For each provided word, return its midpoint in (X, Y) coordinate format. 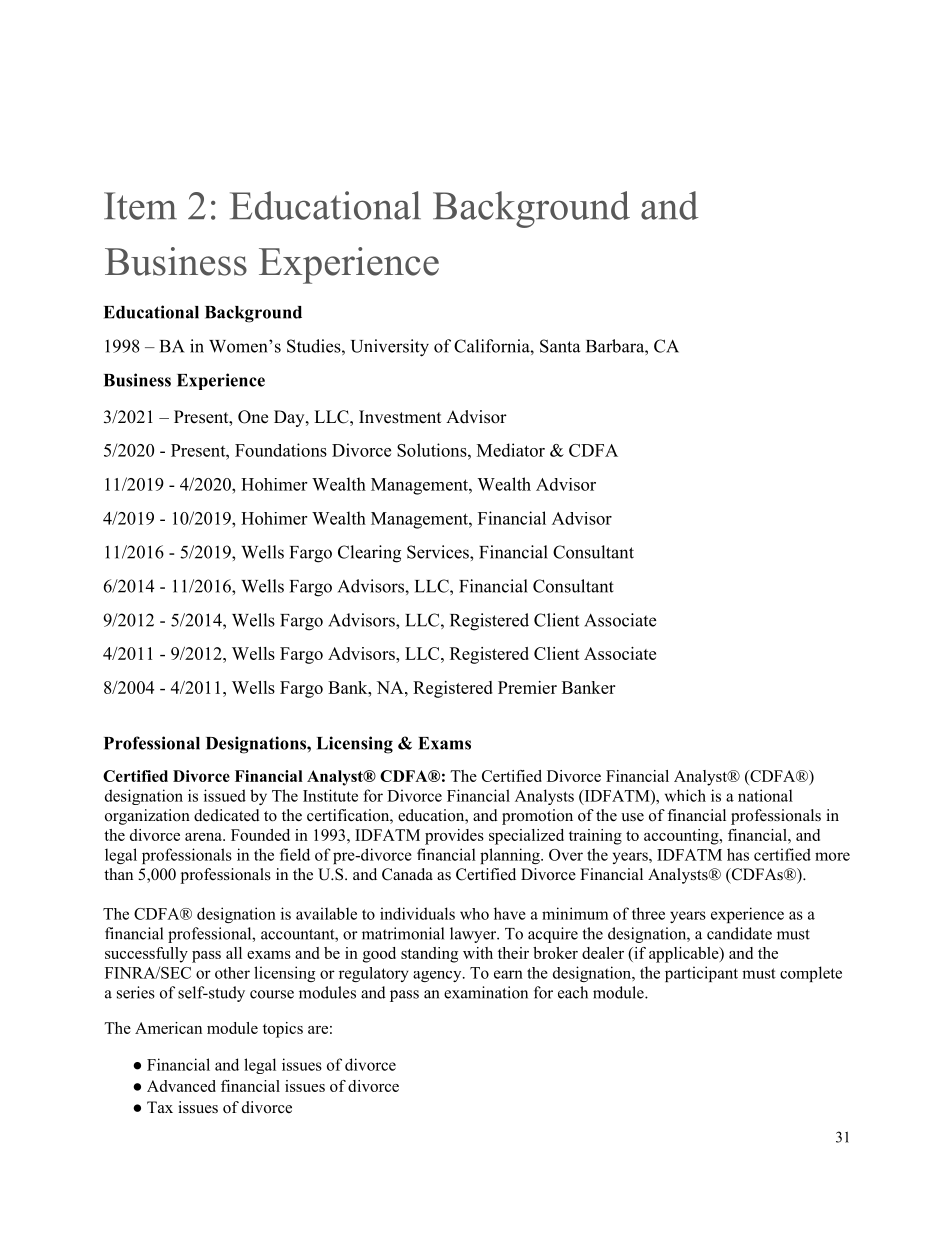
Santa (560, 346)
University (390, 348)
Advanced (181, 1086)
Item (140, 206)
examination (486, 992)
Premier (527, 687)
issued (225, 795)
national (765, 795)
